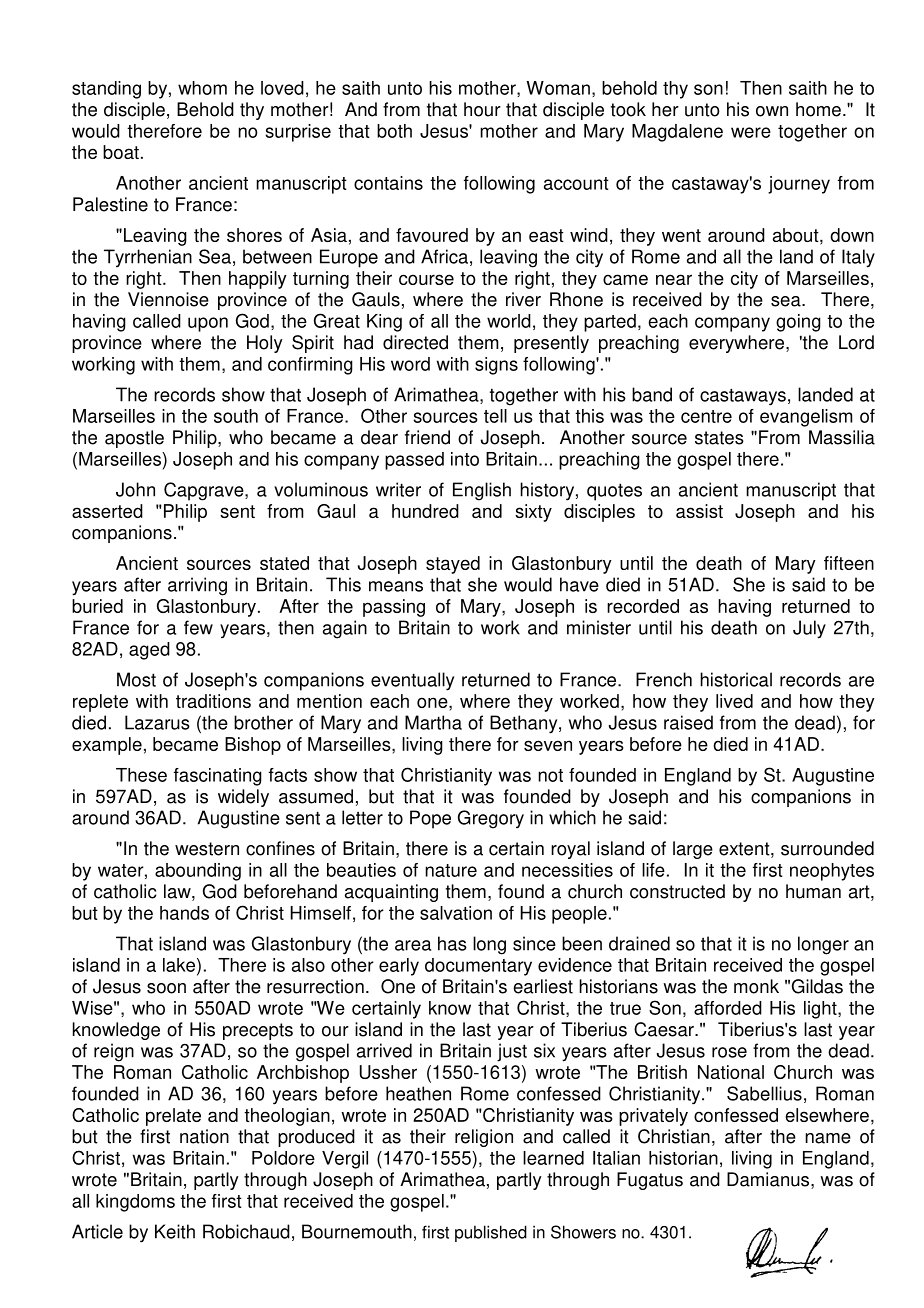  What do you see at coordinates (236, 416) in the image?
I see `south` at bounding box center [236, 416].
